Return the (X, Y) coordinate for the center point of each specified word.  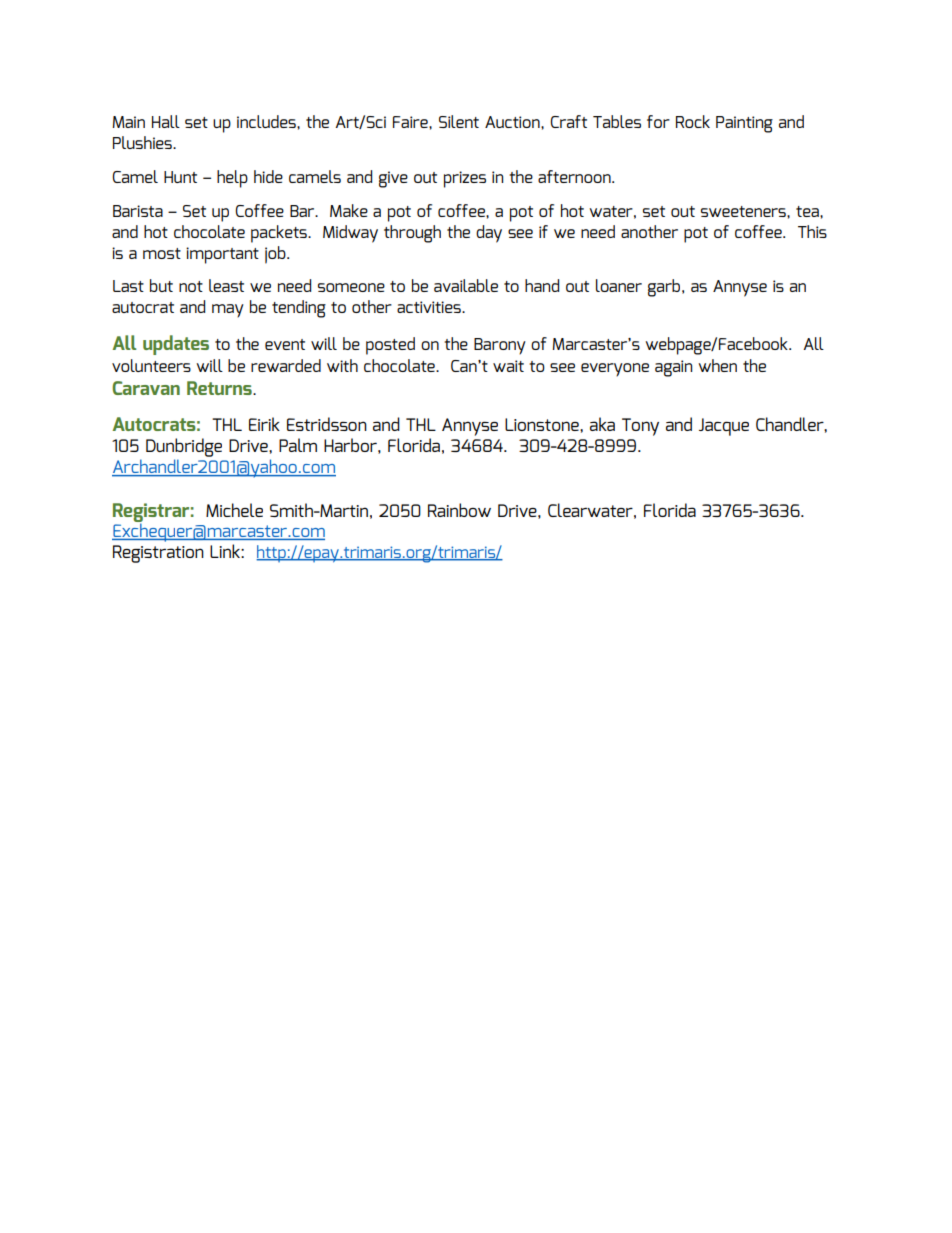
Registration (158, 554)
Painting (744, 124)
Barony (500, 346)
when (717, 365)
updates (176, 345)
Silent (459, 121)
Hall (166, 121)
